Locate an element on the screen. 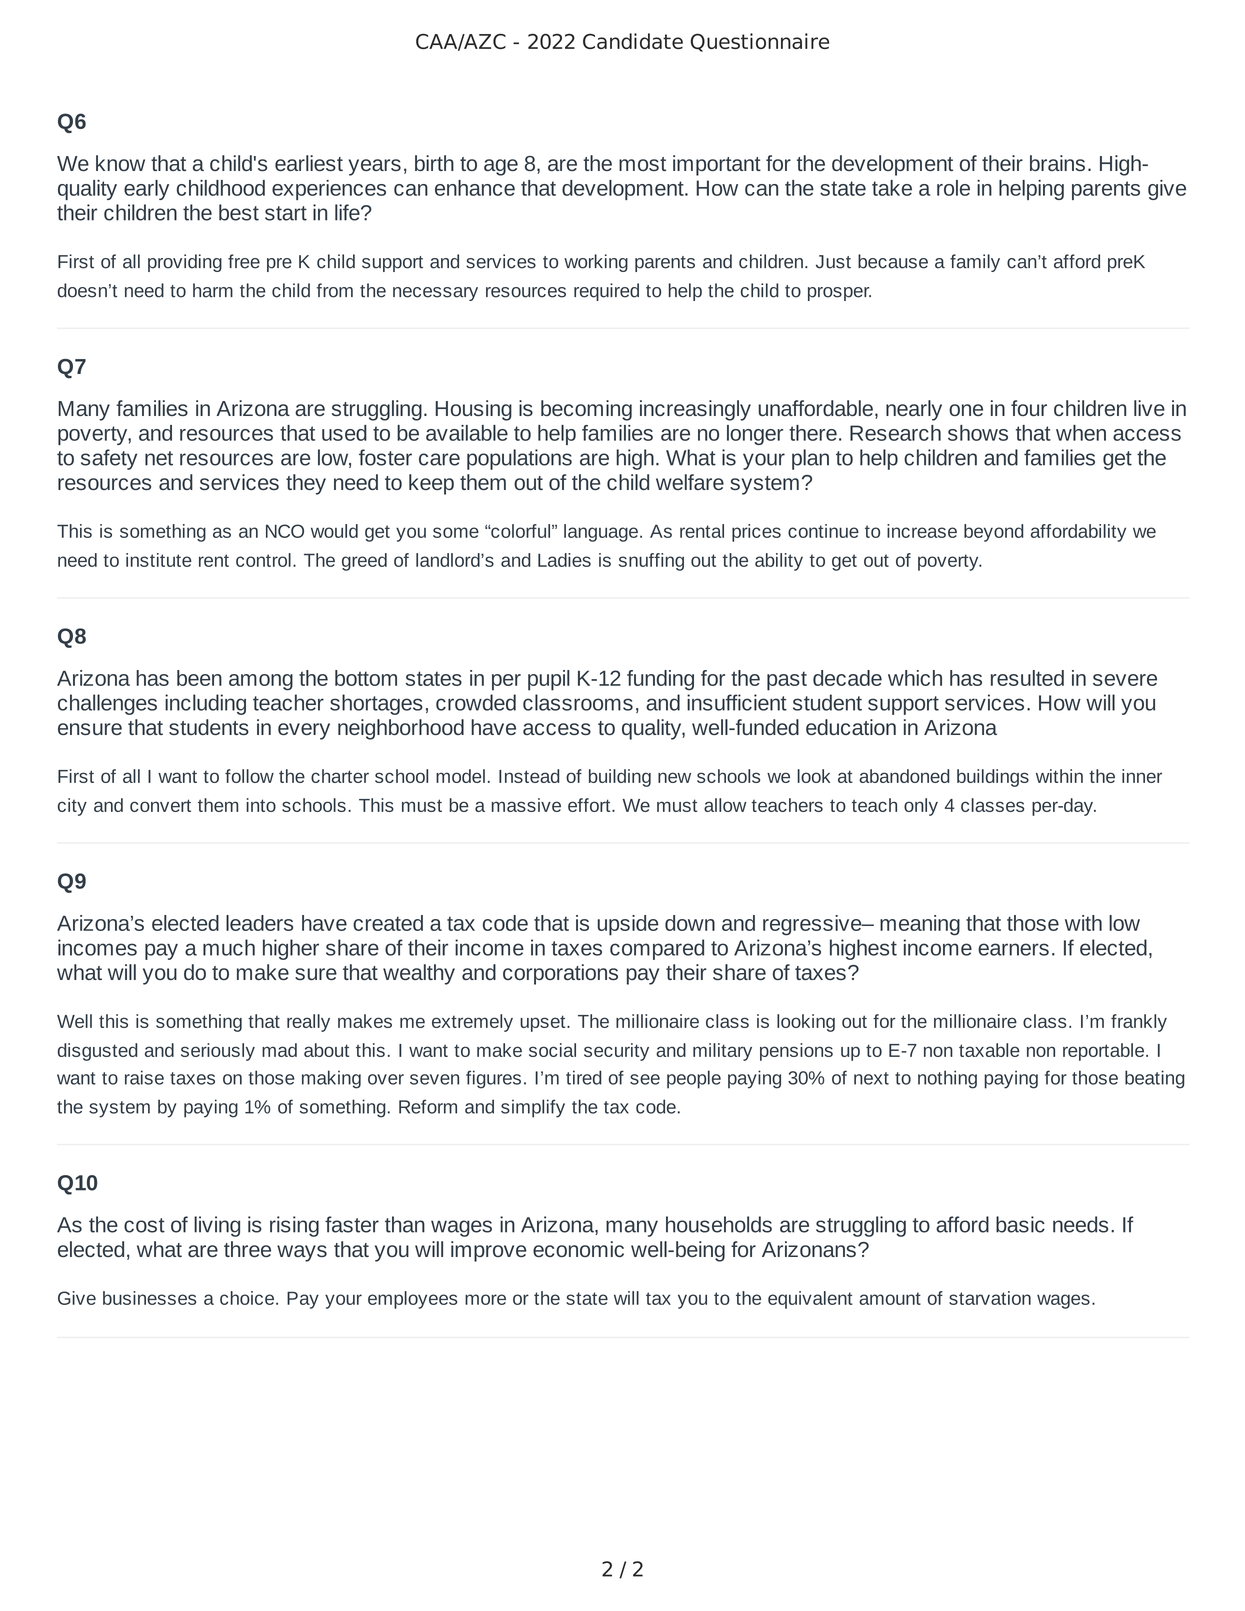 The image size is (1245, 1611). brains is located at coordinates (1057, 163).
